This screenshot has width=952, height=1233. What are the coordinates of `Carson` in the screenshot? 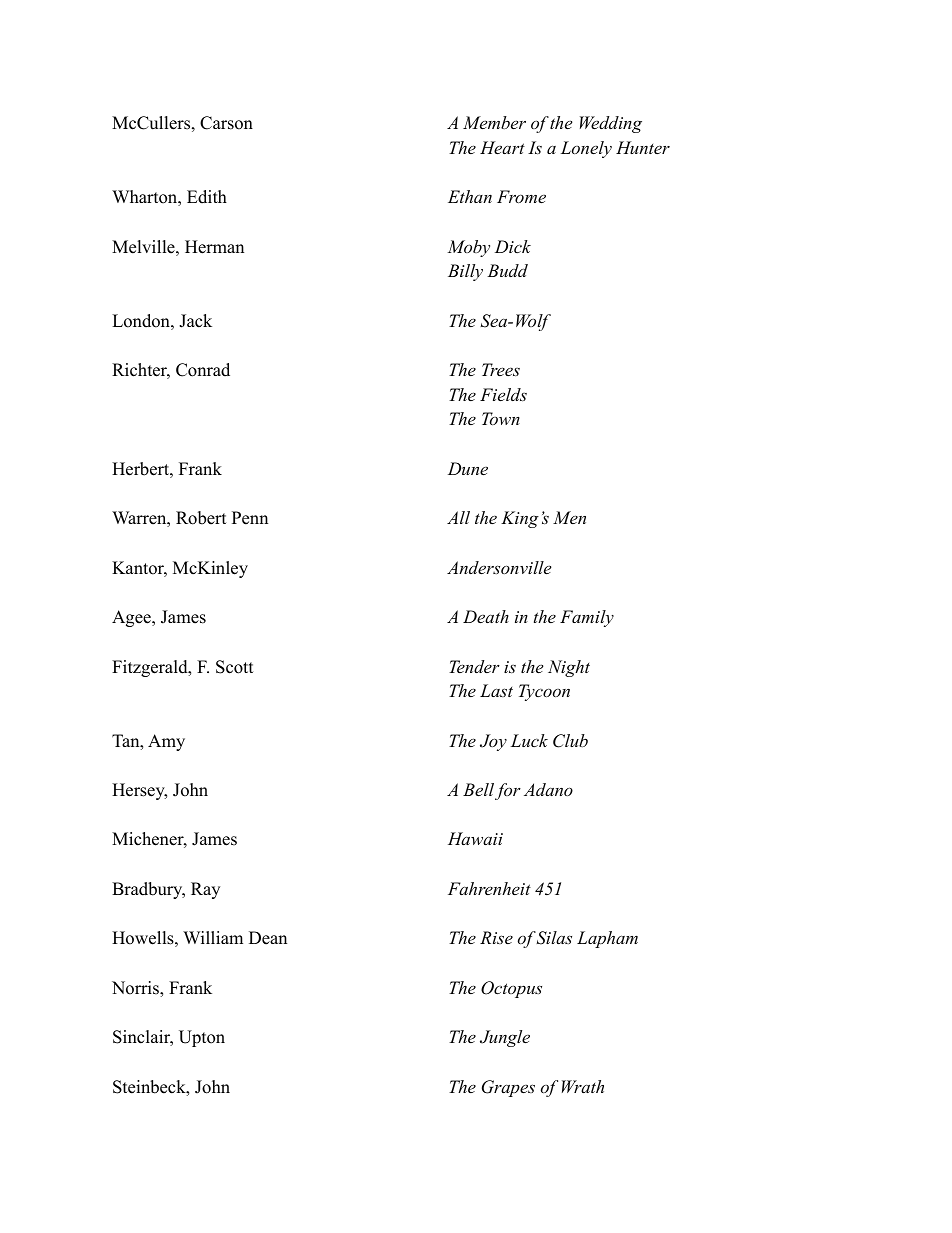 It's located at (226, 123).
